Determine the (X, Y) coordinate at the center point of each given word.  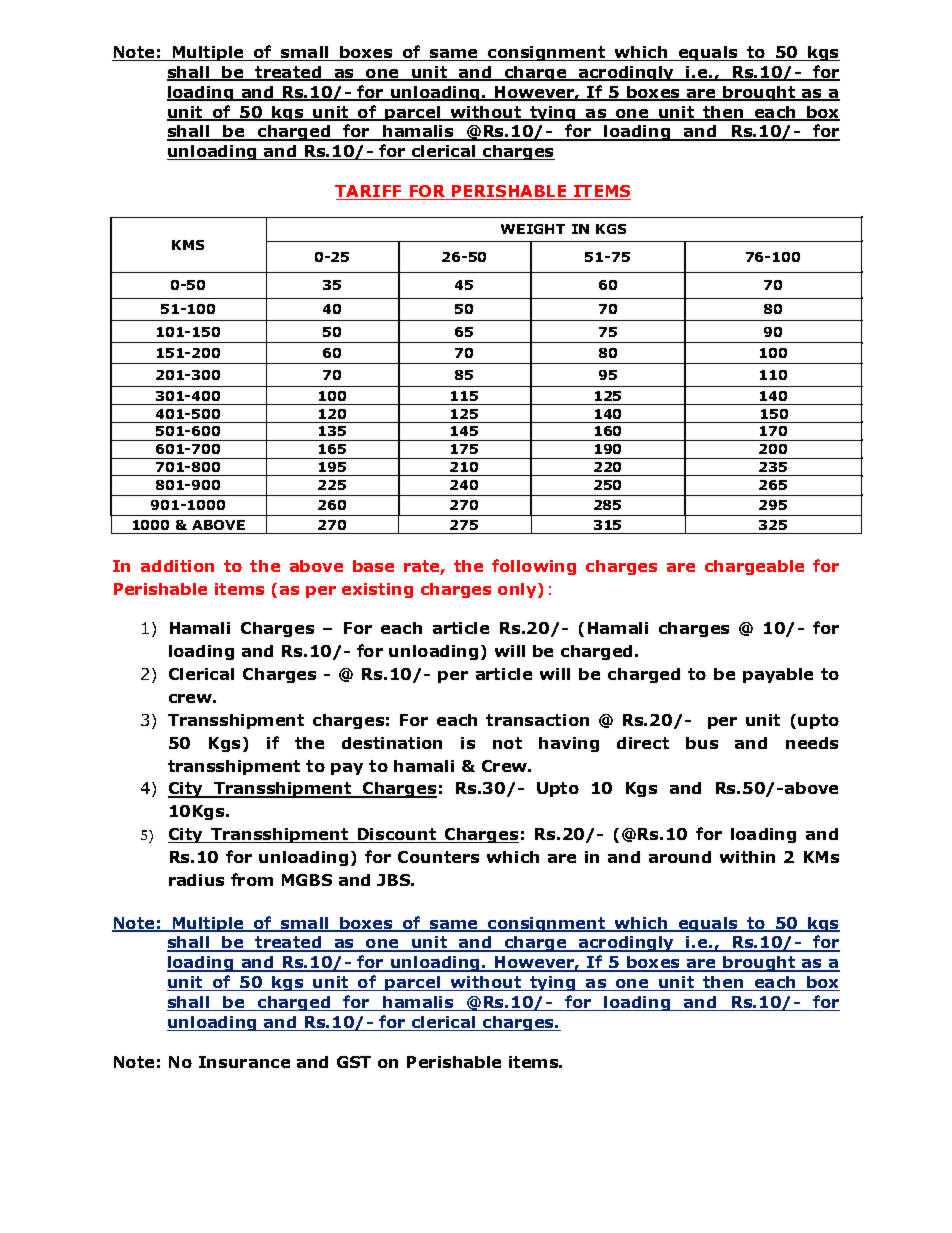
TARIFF (369, 192)
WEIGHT (533, 229)
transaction (537, 720)
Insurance (244, 1062)
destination (392, 743)
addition (177, 566)
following (534, 567)
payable (778, 675)
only (518, 590)
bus (702, 743)
